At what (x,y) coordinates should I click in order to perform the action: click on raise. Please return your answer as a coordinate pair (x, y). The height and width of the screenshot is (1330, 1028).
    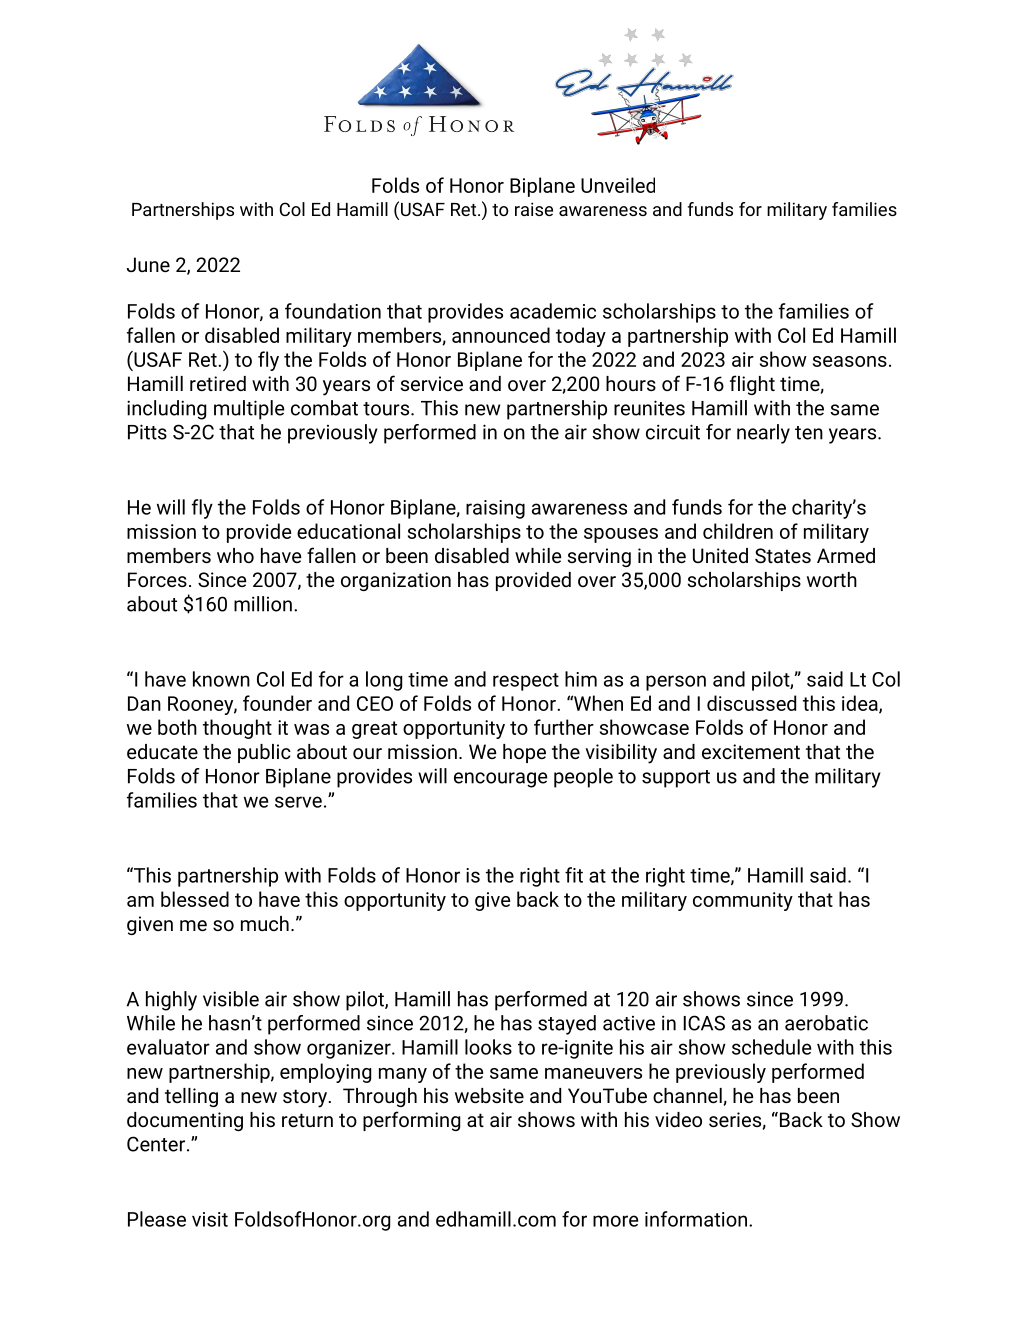
    Looking at the image, I should click on (534, 209).
